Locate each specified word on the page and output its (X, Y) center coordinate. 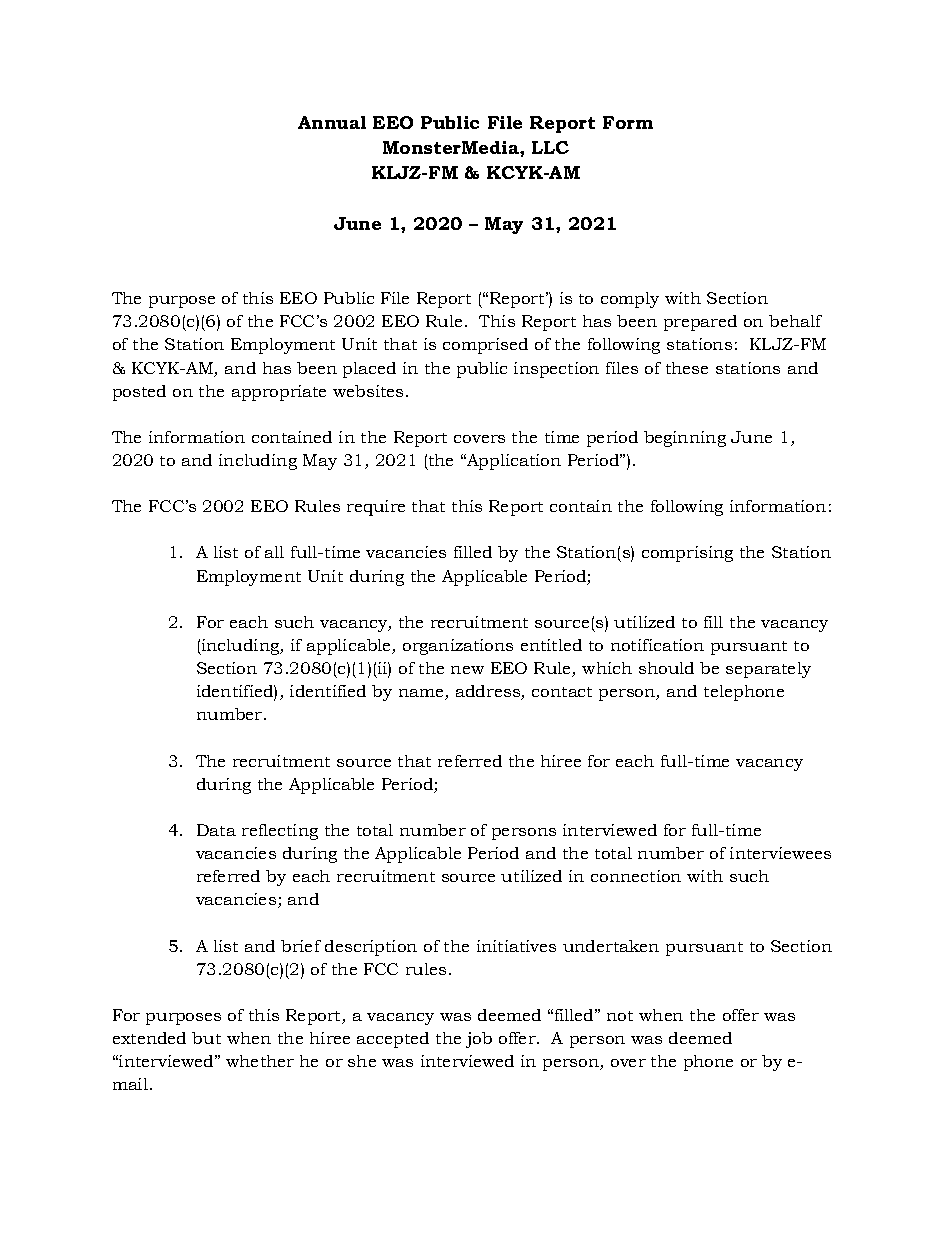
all (274, 552)
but (206, 1038)
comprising (687, 554)
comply (630, 300)
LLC (550, 147)
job (479, 1040)
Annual (332, 122)
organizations (458, 647)
